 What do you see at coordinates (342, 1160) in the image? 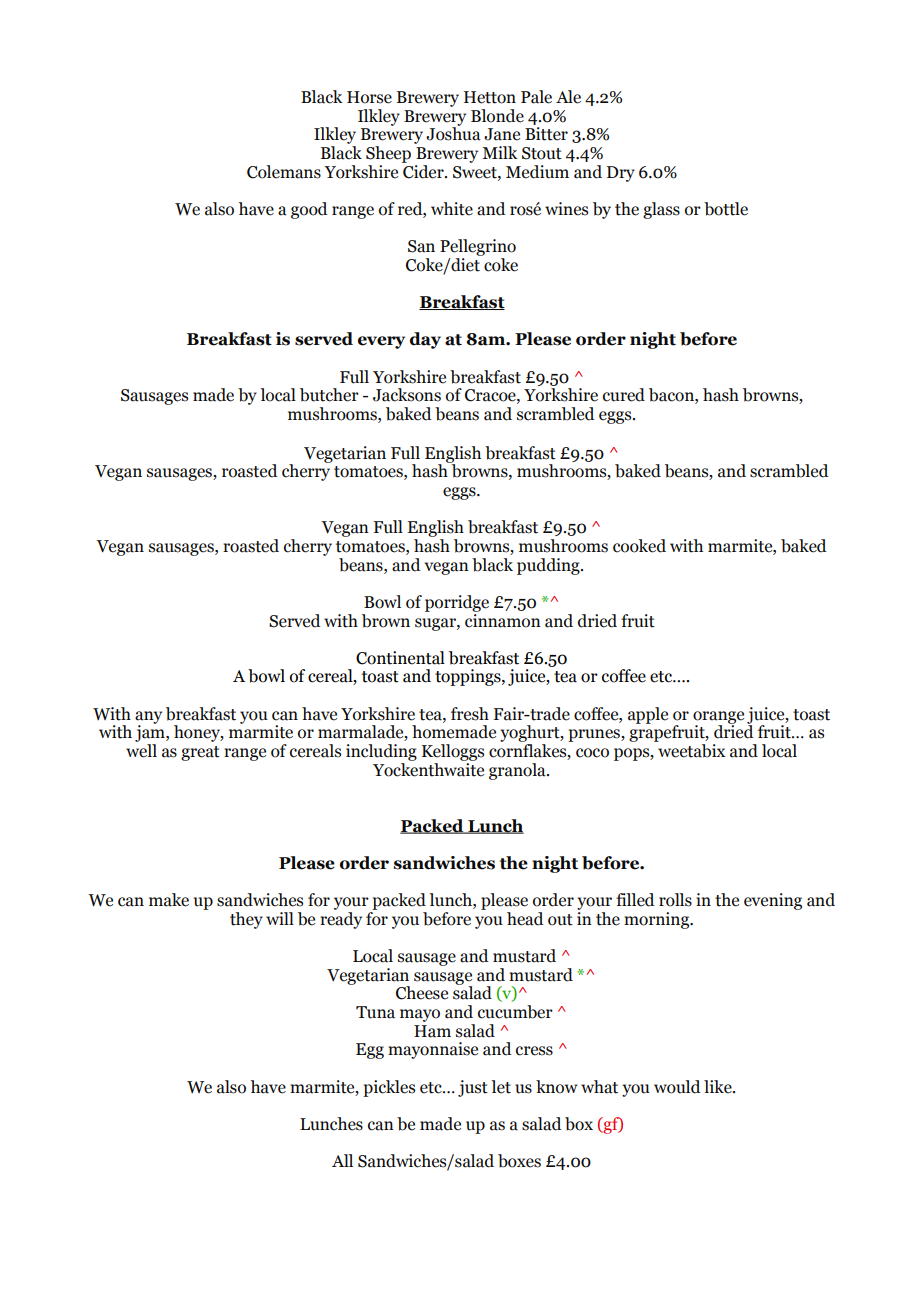
I see `All` at bounding box center [342, 1160].
